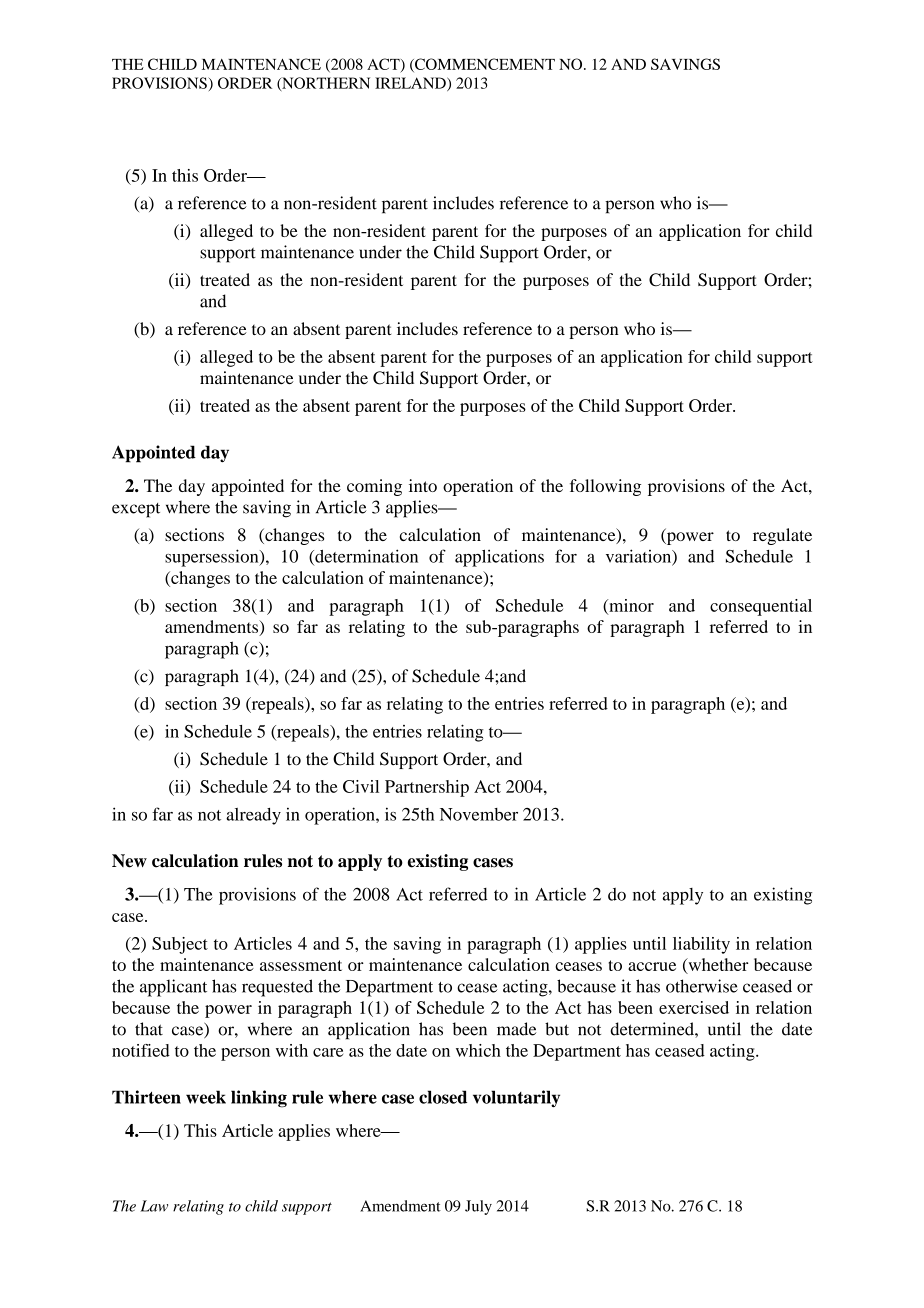 This screenshot has height=1308, width=924. What do you see at coordinates (605, 487) in the screenshot?
I see `following` at bounding box center [605, 487].
